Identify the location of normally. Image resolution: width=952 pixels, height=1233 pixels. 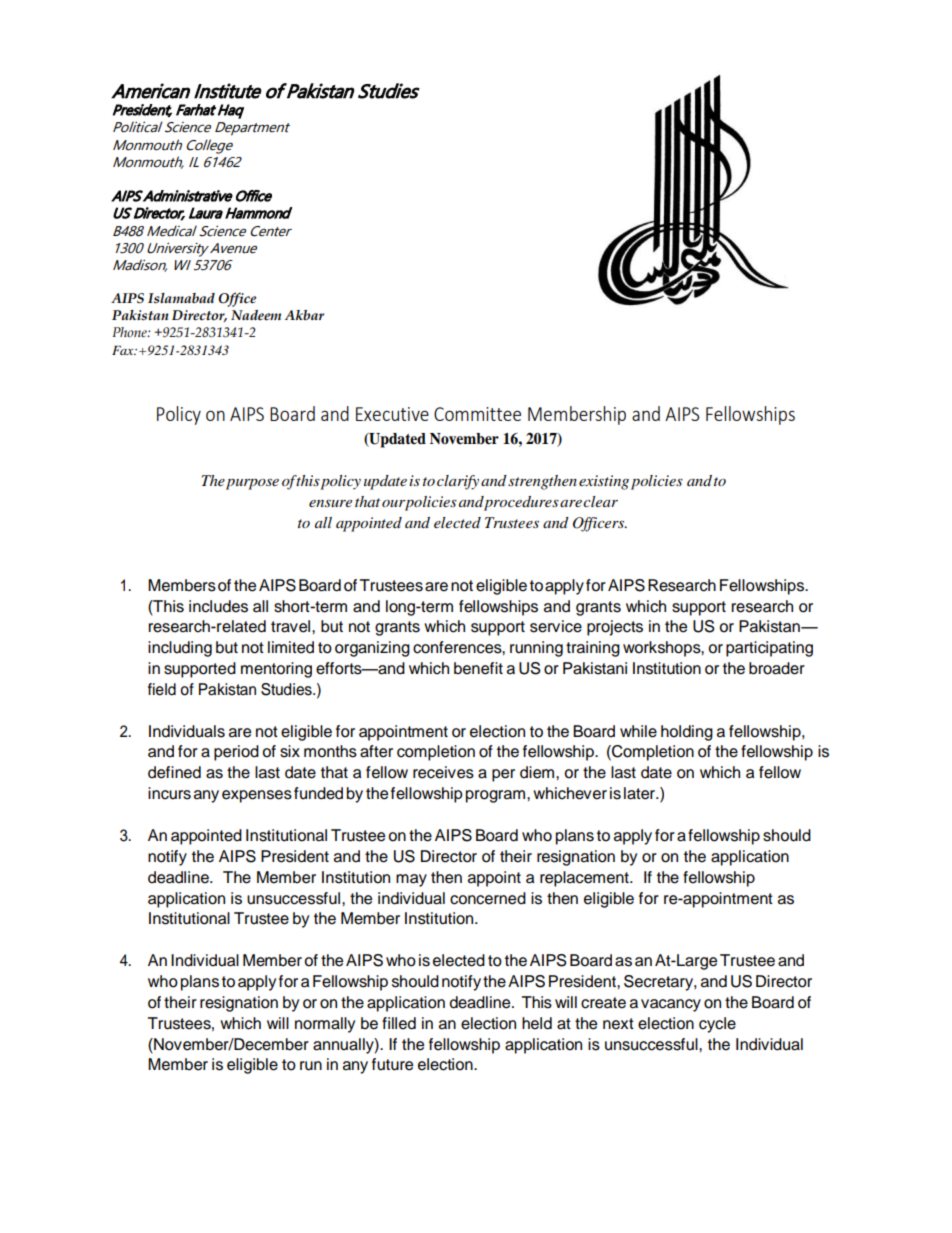
(325, 1025).
